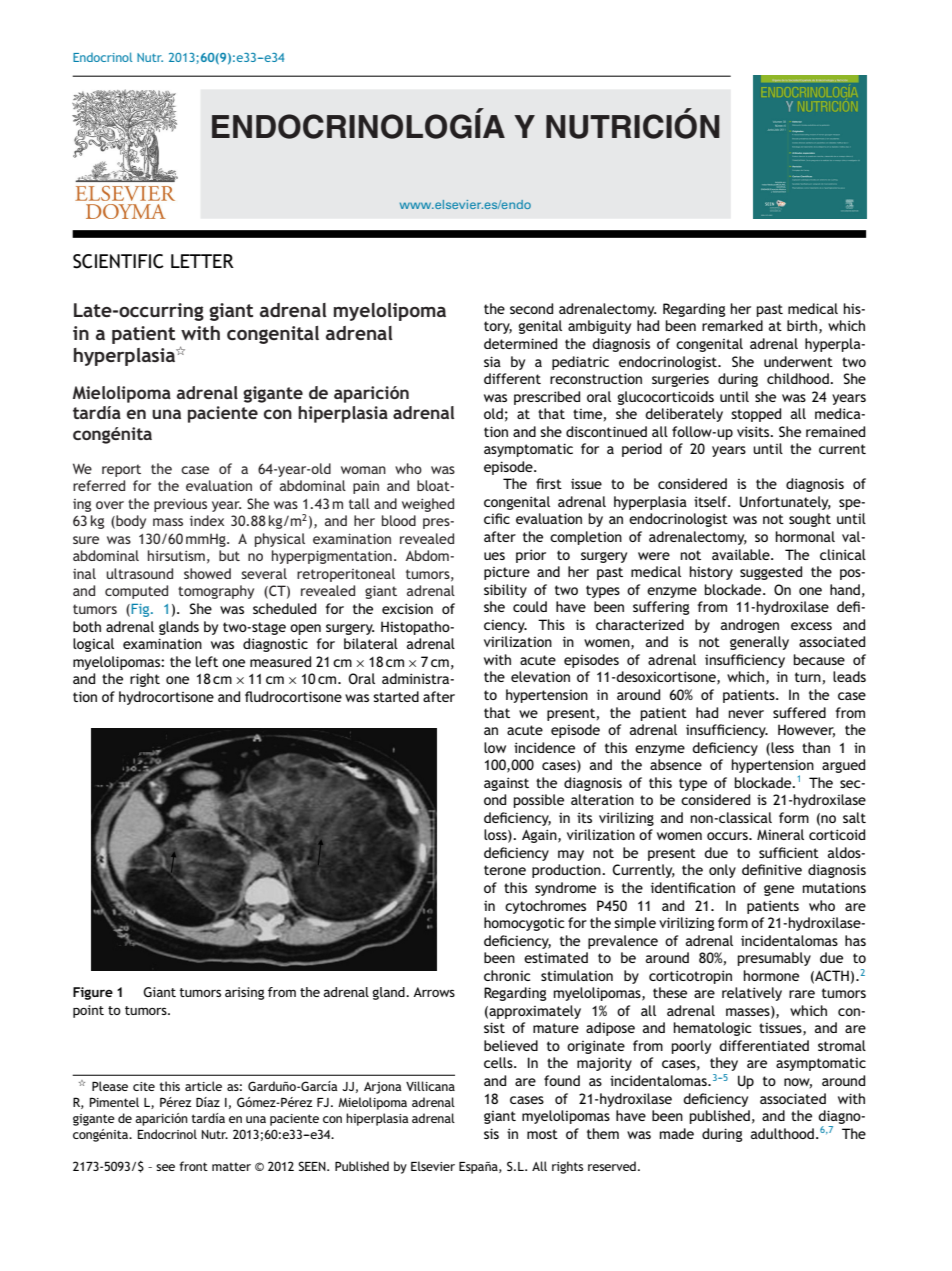  Describe the element at coordinates (732, 325) in the image. I see `remarked` at that location.
